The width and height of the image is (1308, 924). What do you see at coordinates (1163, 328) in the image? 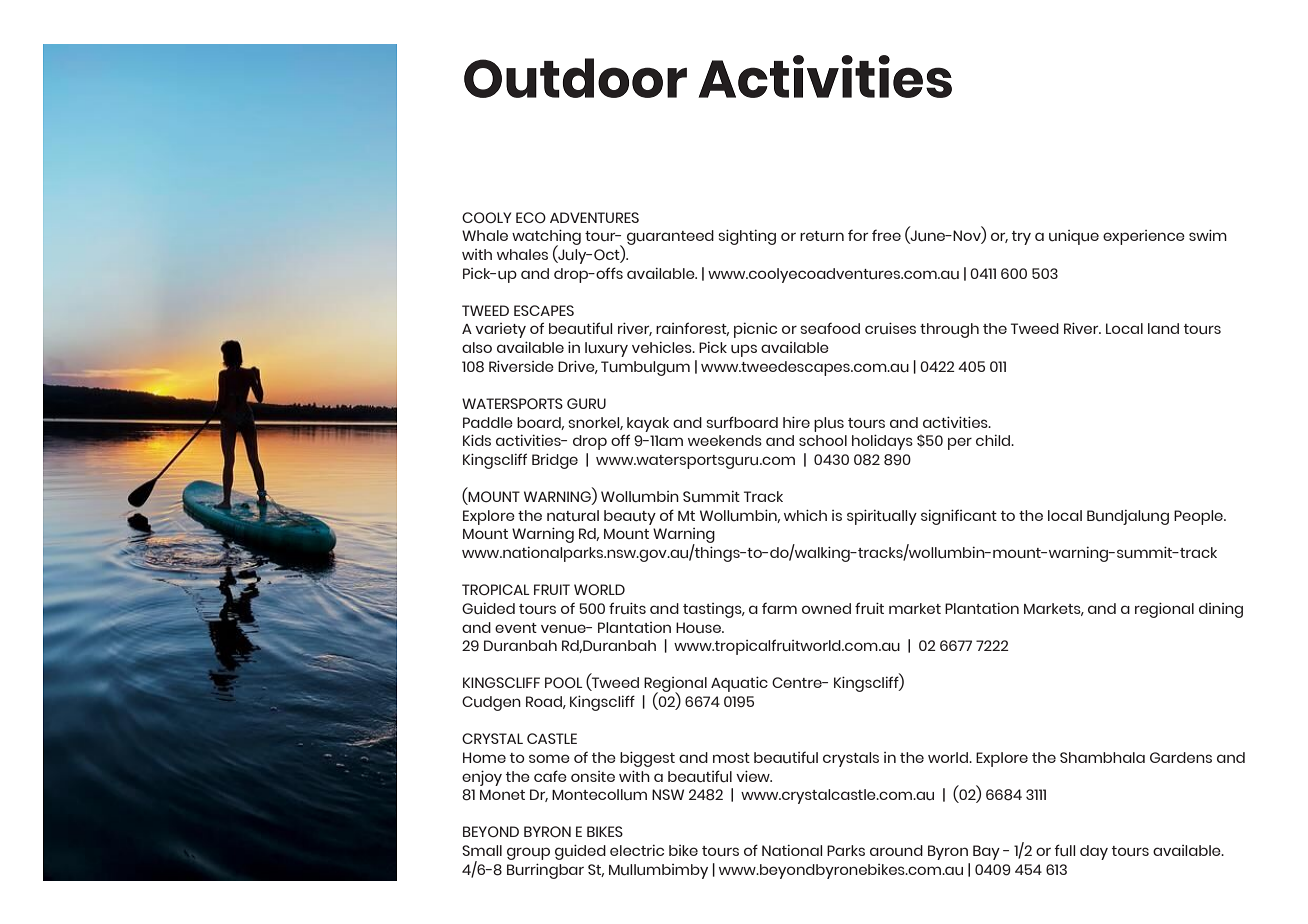
I see `land` at bounding box center [1163, 328].
